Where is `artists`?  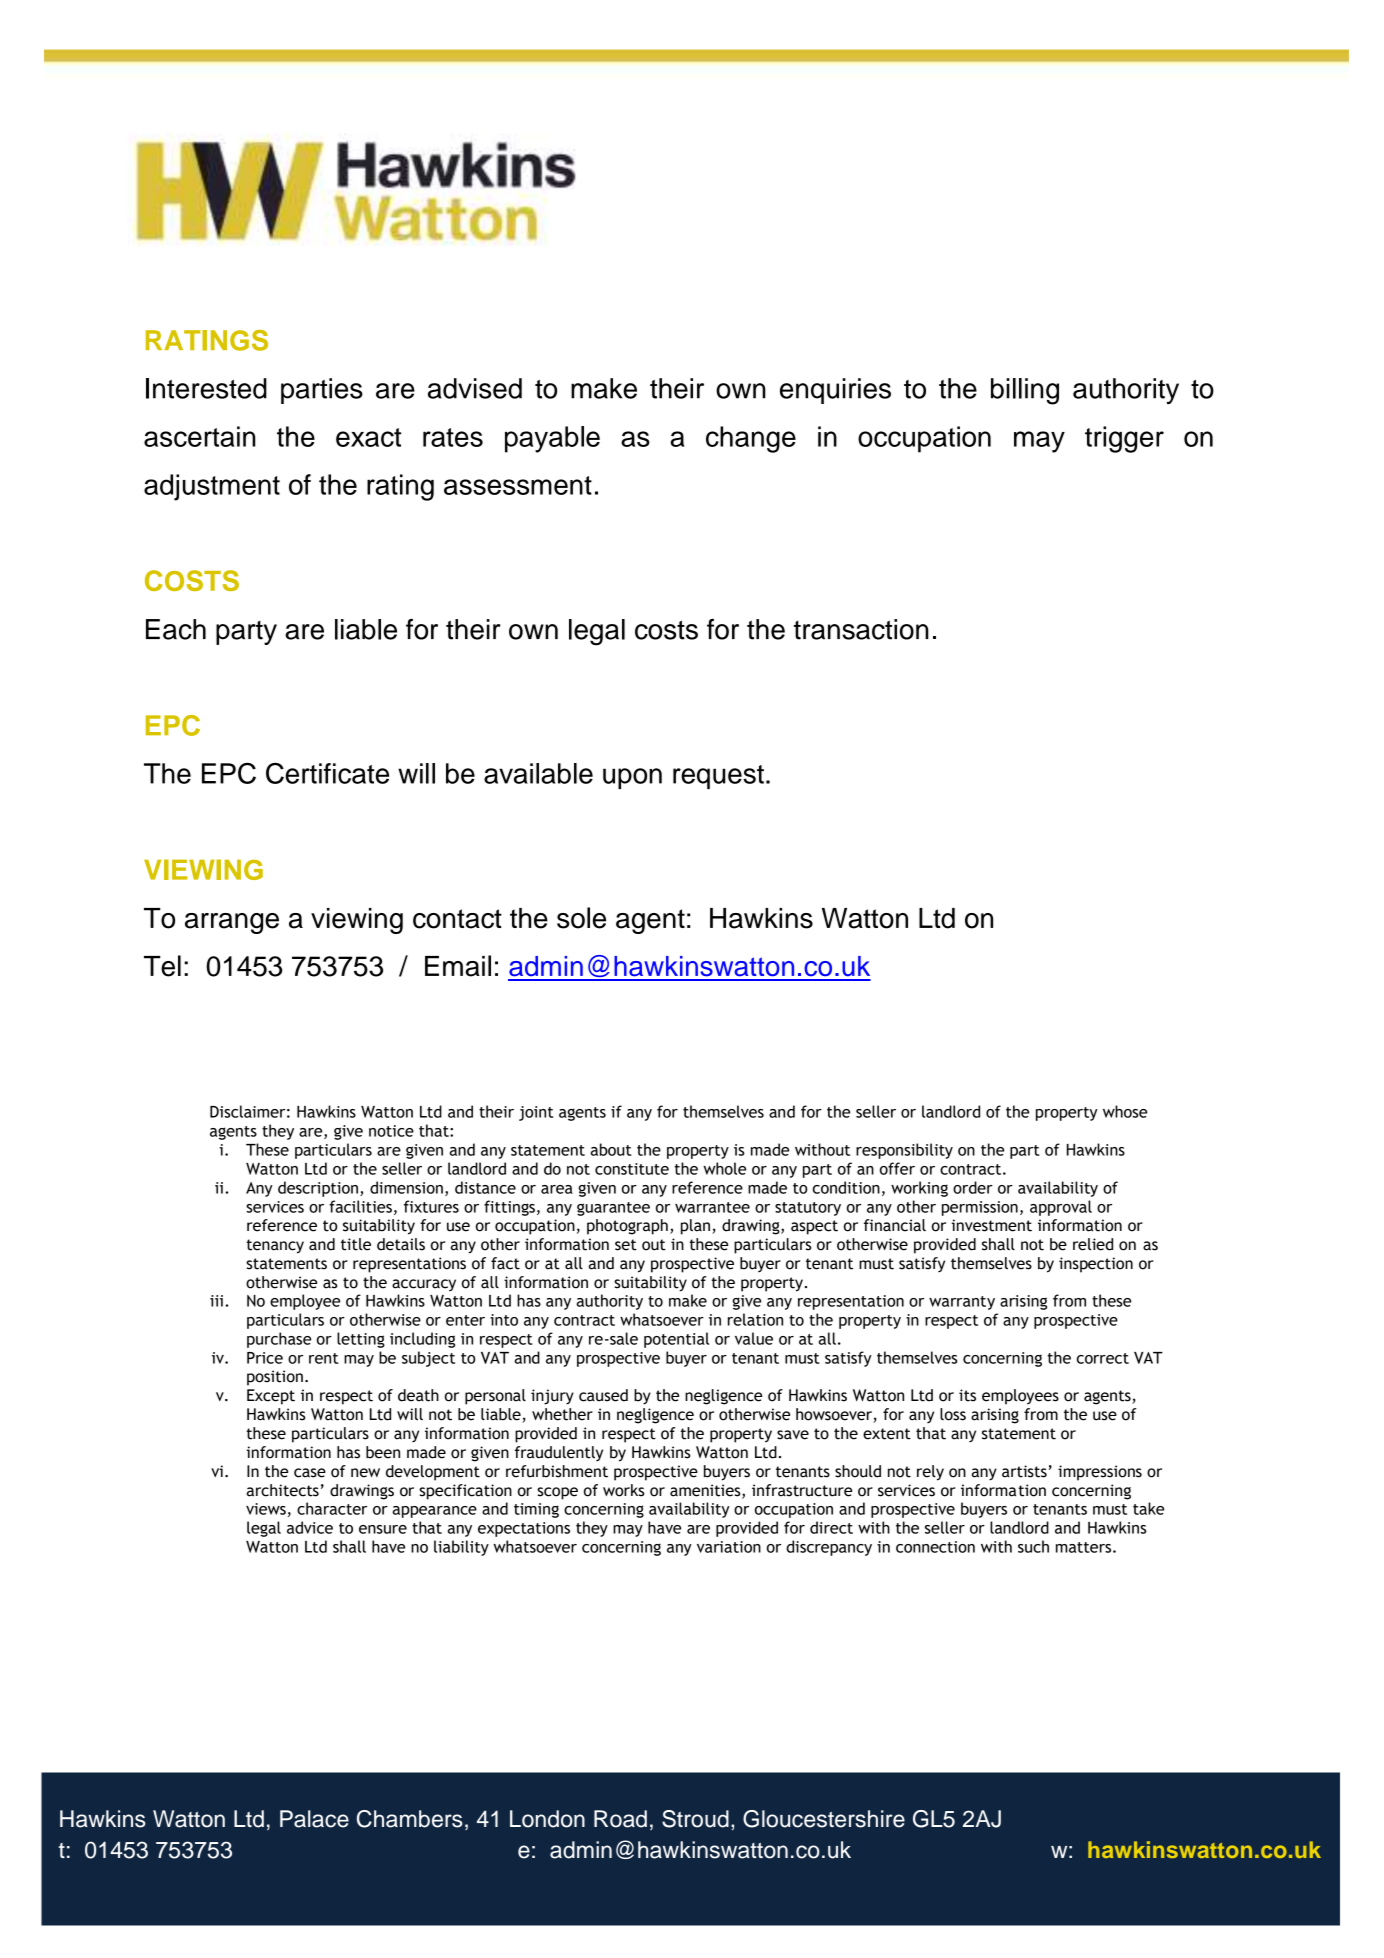
artists is located at coordinates (1024, 1471).
